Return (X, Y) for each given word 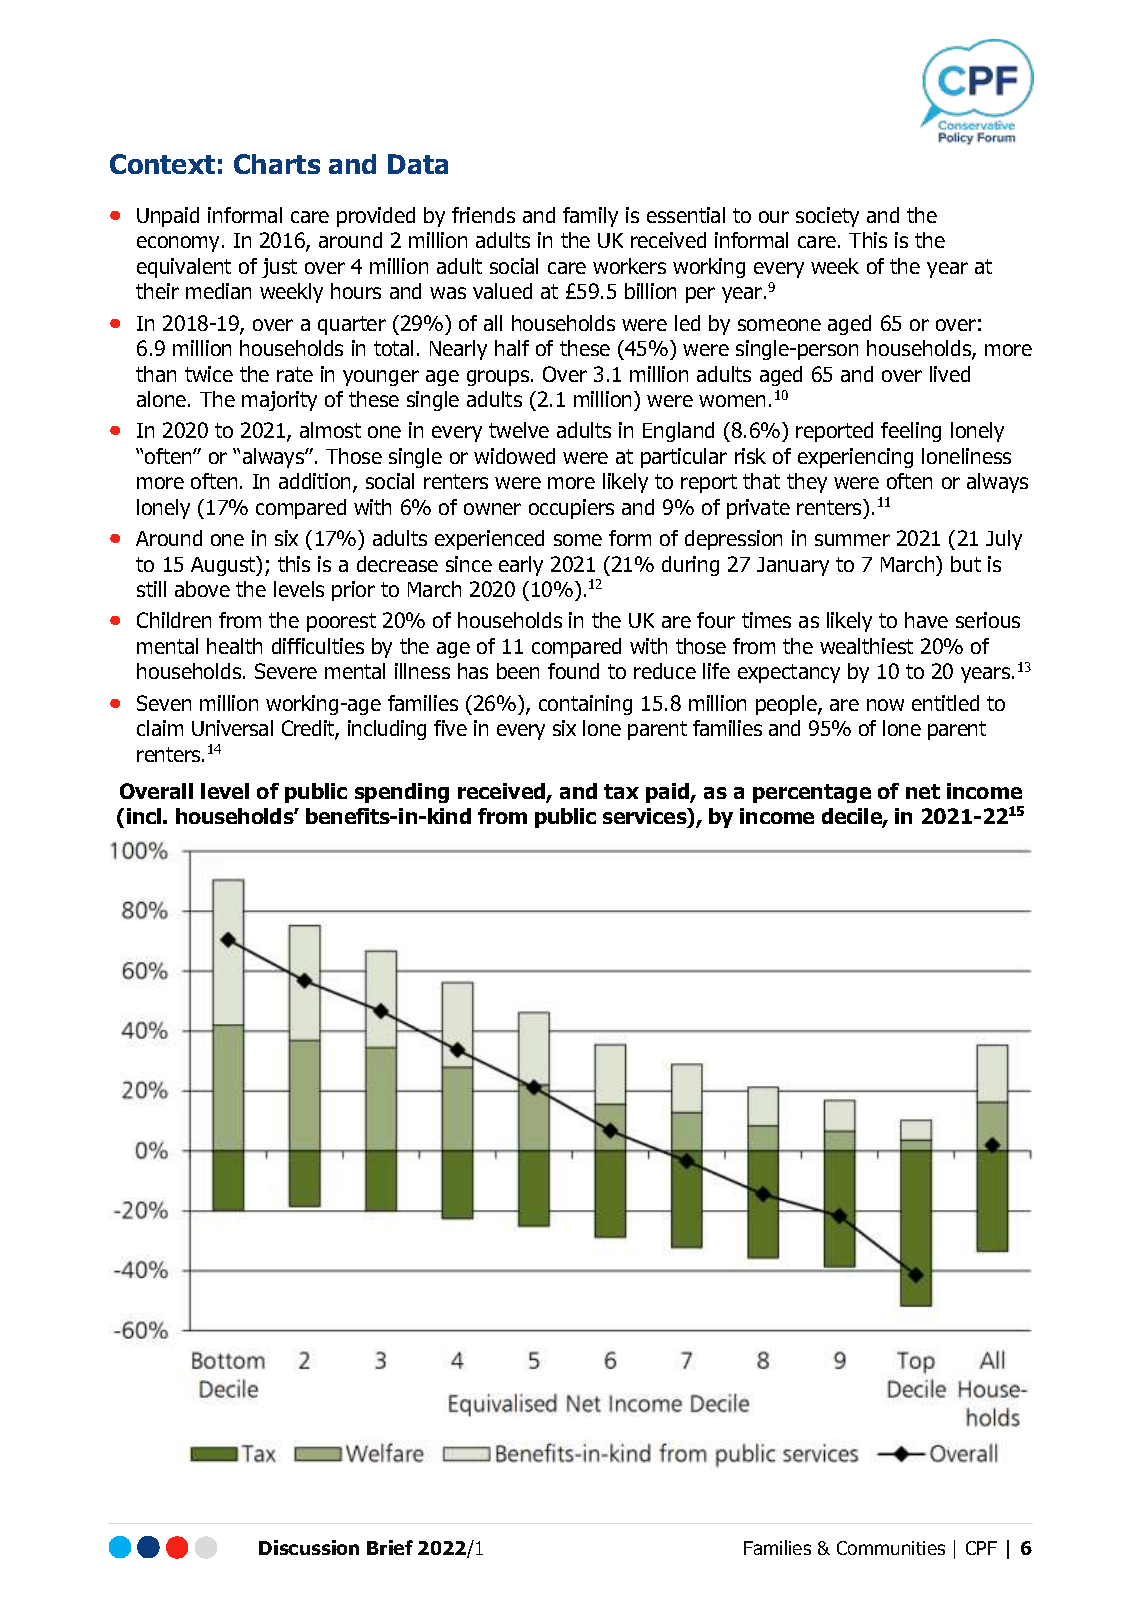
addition (316, 483)
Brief (390, 1547)
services (646, 817)
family (590, 217)
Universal (232, 728)
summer (852, 540)
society (827, 217)
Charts (277, 164)
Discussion (309, 1547)
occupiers (571, 509)
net (923, 791)
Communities (891, 1548)
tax (621, 791)
